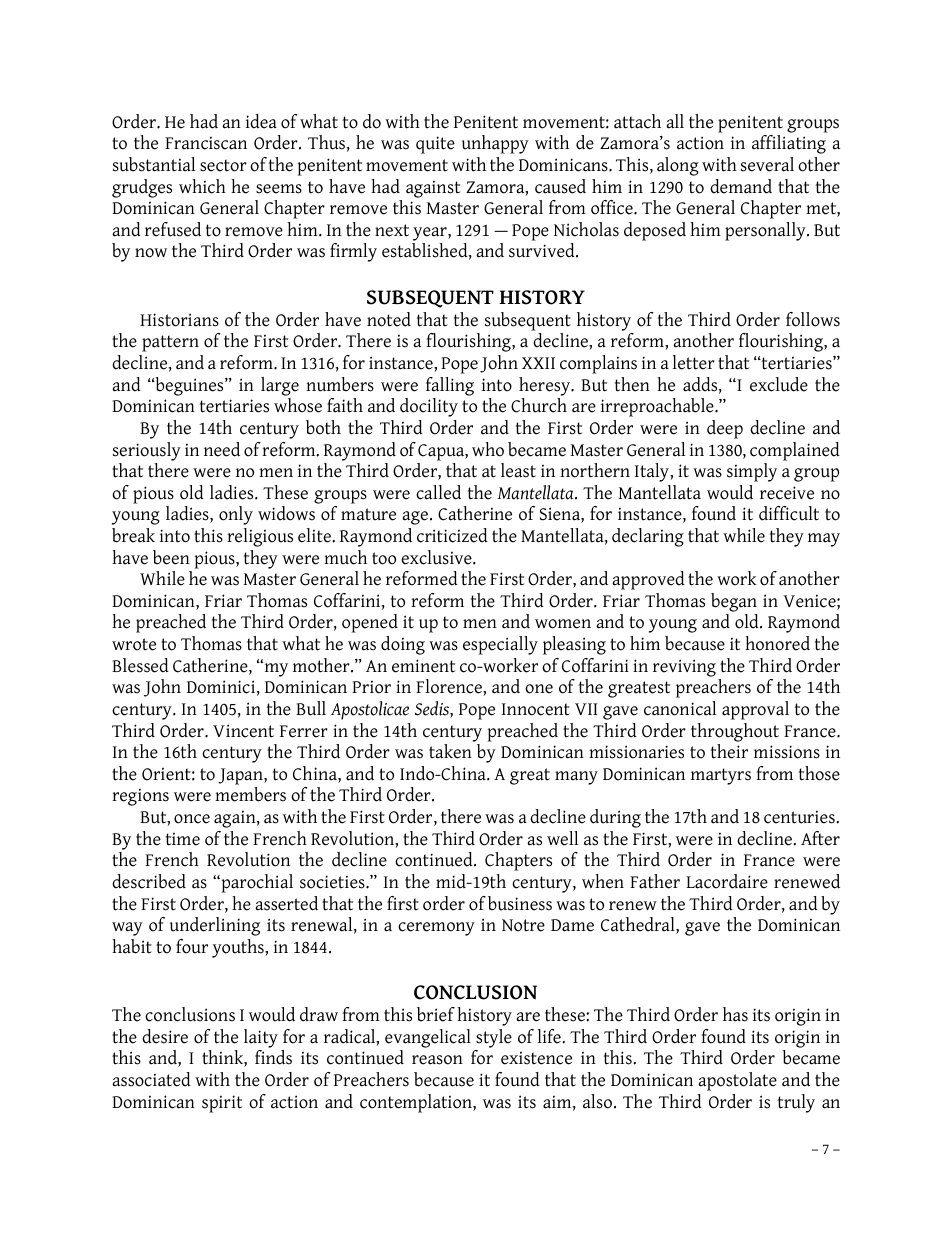  What do you see at coordinates (206, 143) in the screenshot?
I see `Franciscan` at bounding box center [206, 143].
